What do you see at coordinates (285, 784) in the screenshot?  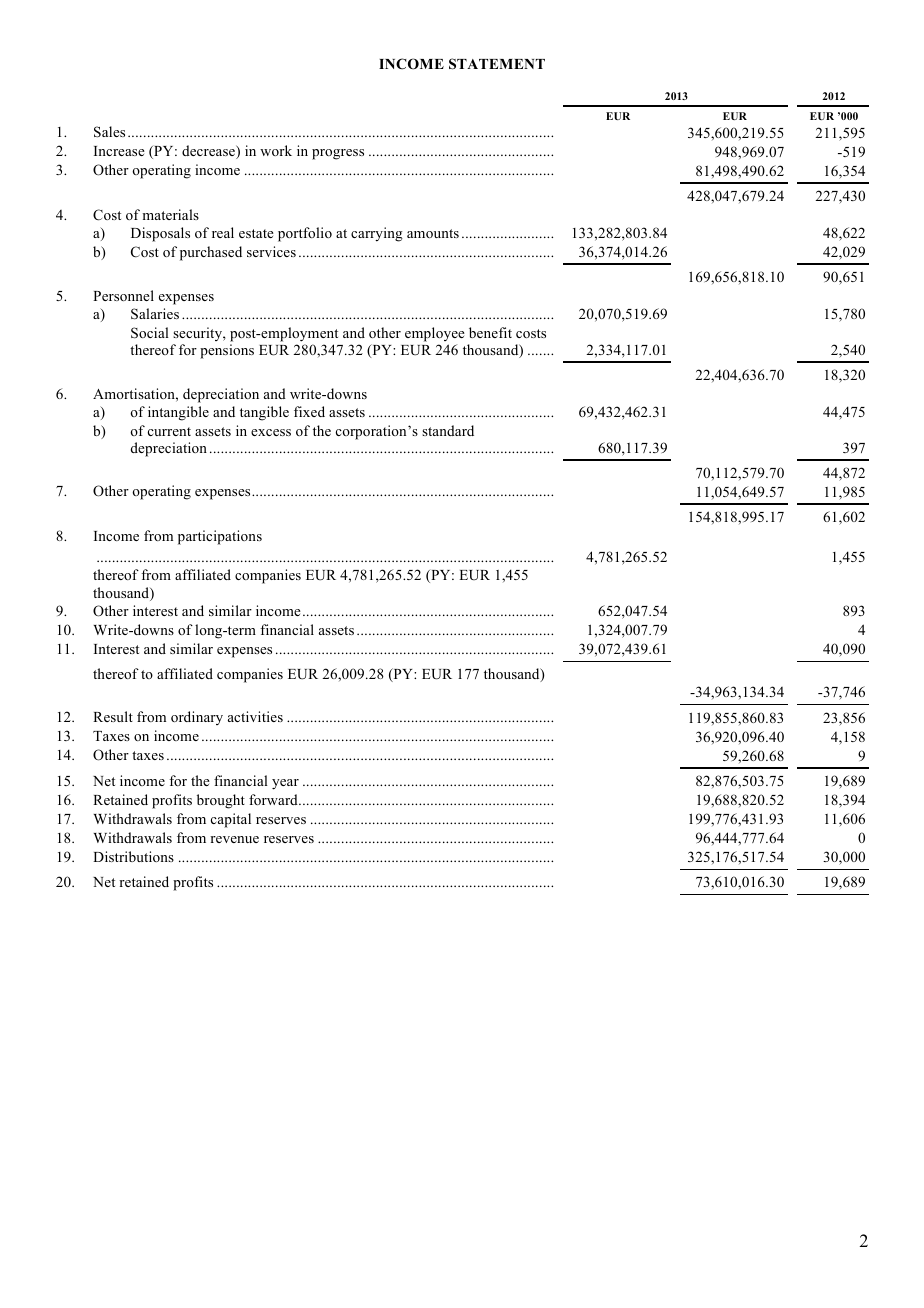 I see `year` at bounding box center [285, 784].
